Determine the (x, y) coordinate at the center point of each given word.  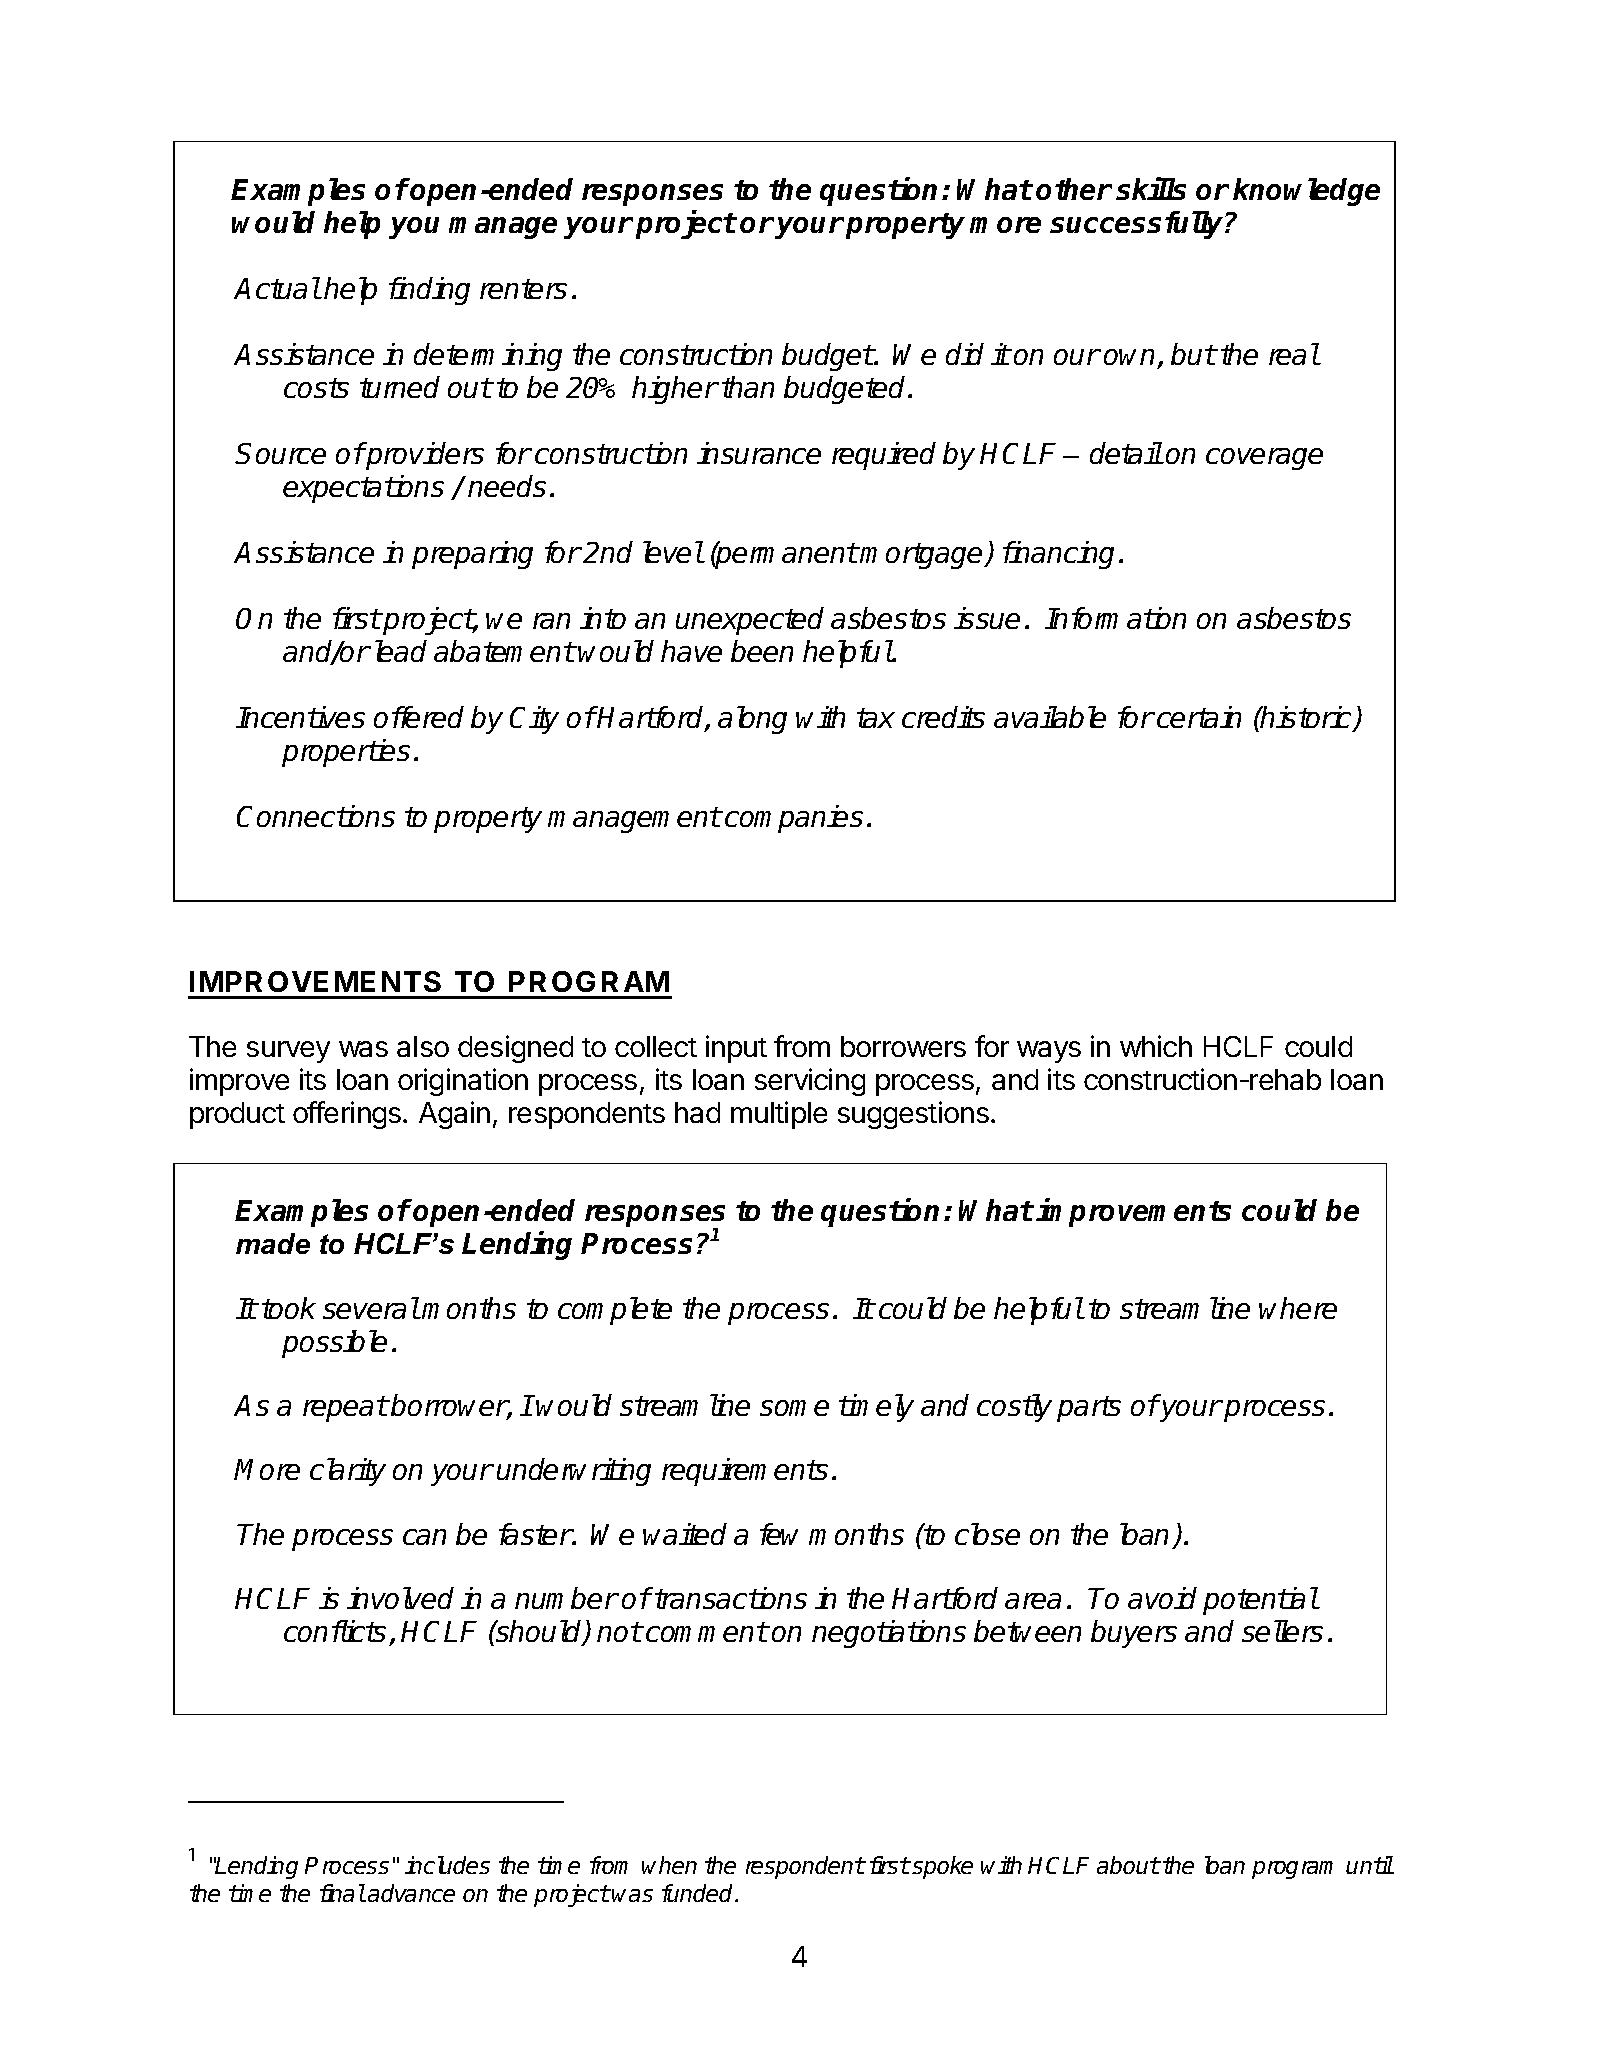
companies (794, 819)
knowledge (1306, 192)
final (342, 1893)
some (794, 1408)
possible (334, 1344)
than (748, 387)
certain (1199, 717)
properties (346, 753)
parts (1089, 1409)
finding (429, 291)
